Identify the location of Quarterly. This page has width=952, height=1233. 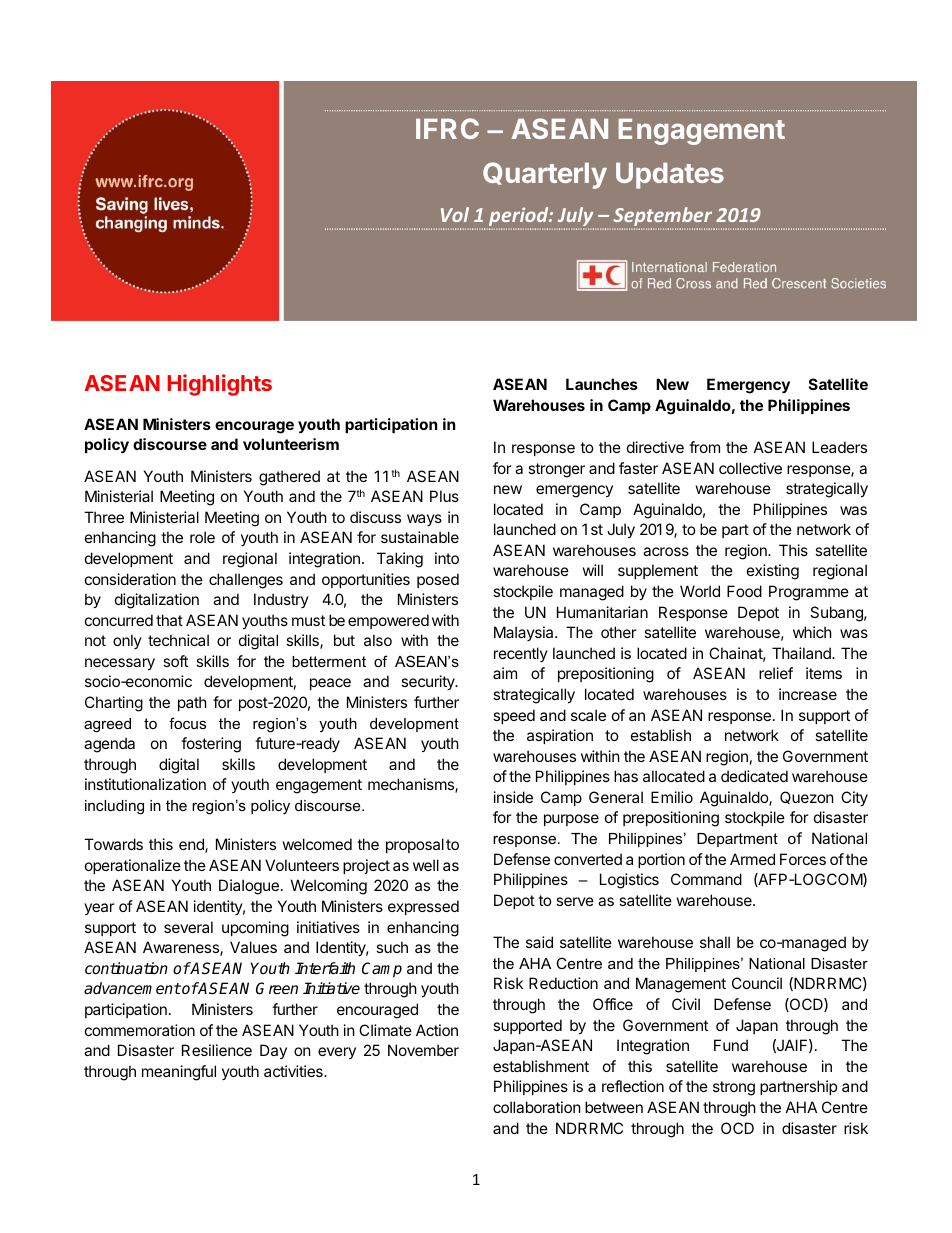
(545, 175).
